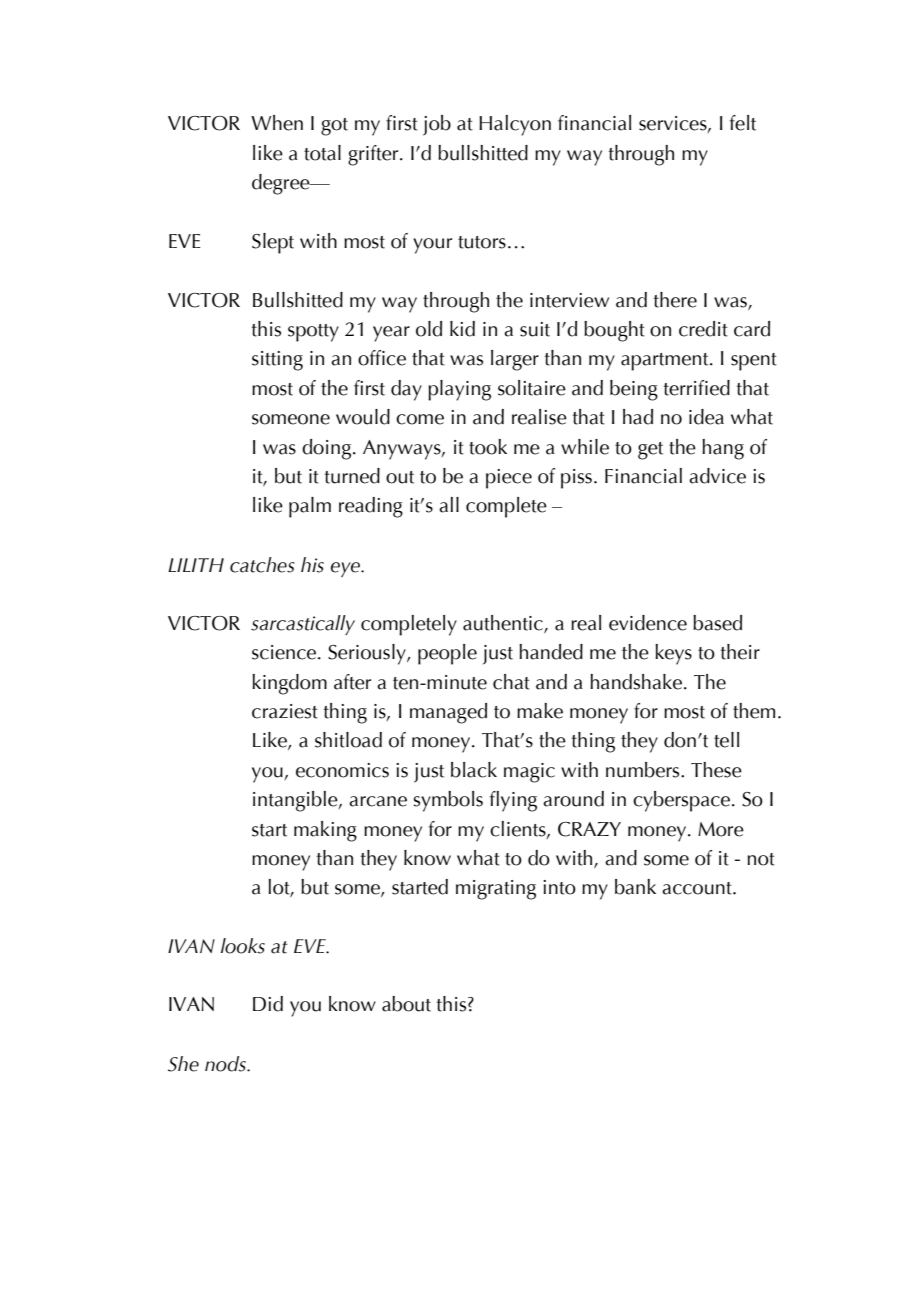 This screenshot has height=1308, width=924. I want to click on account, so click(698, 888).
